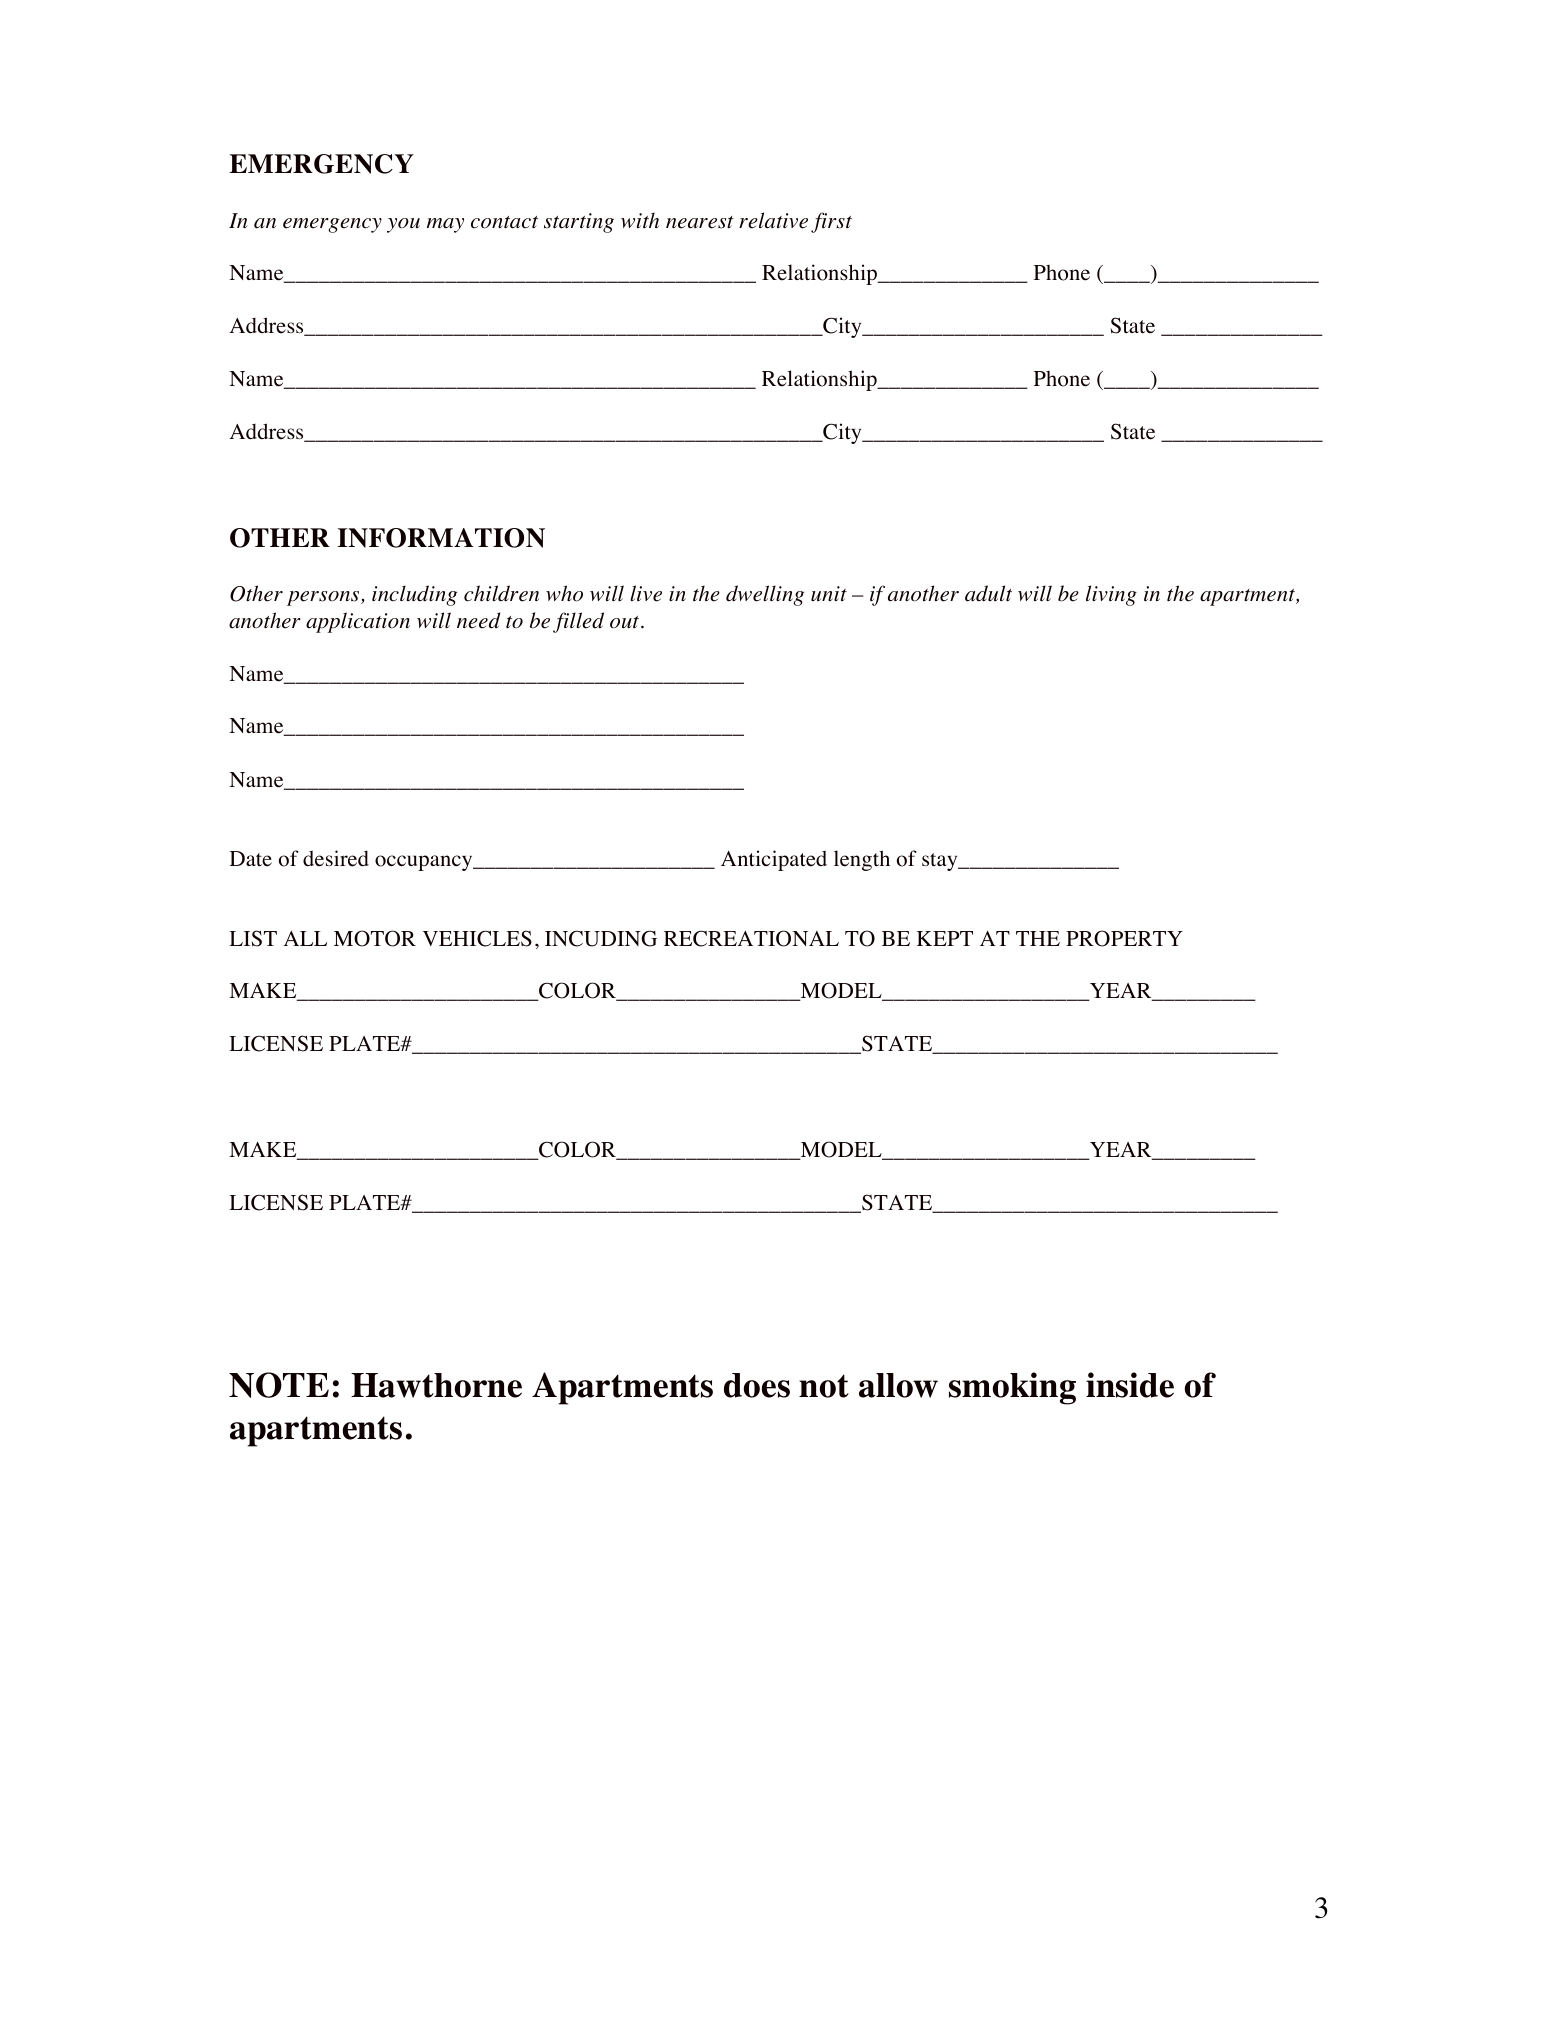 The image size is (1559, 2018). I want to click on application, so click(358, 622).
